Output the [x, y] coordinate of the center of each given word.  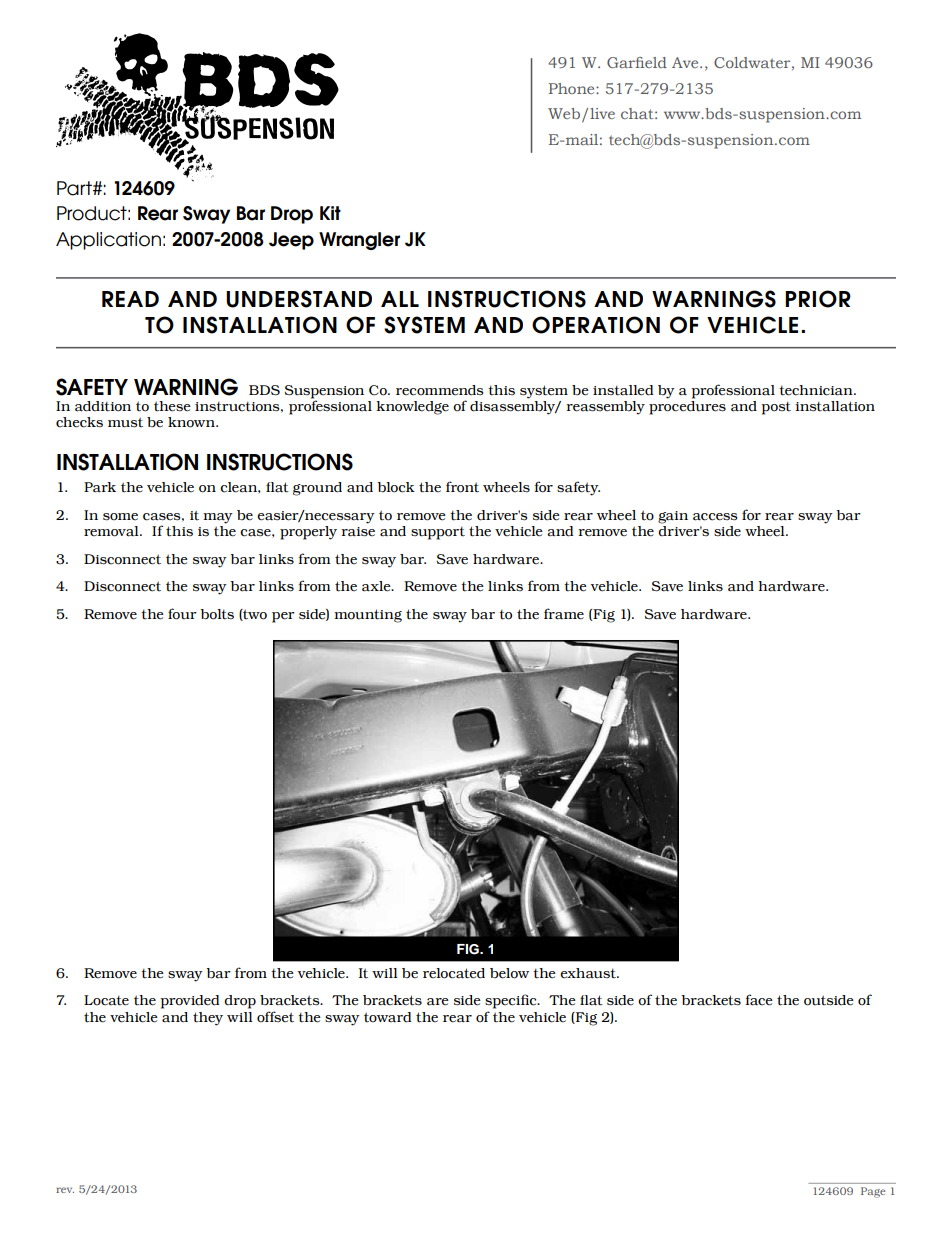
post [776, 408]
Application [108, 241]
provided [189, 1002]
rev [65, 1190]
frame [564, 614]
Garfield [637, 62]
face [759, 1000]
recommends [440, 390]
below [509, 973]
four [182, 614]
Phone [573, 88]
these [172, 406]
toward [387, 1017]
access [715, 517]
